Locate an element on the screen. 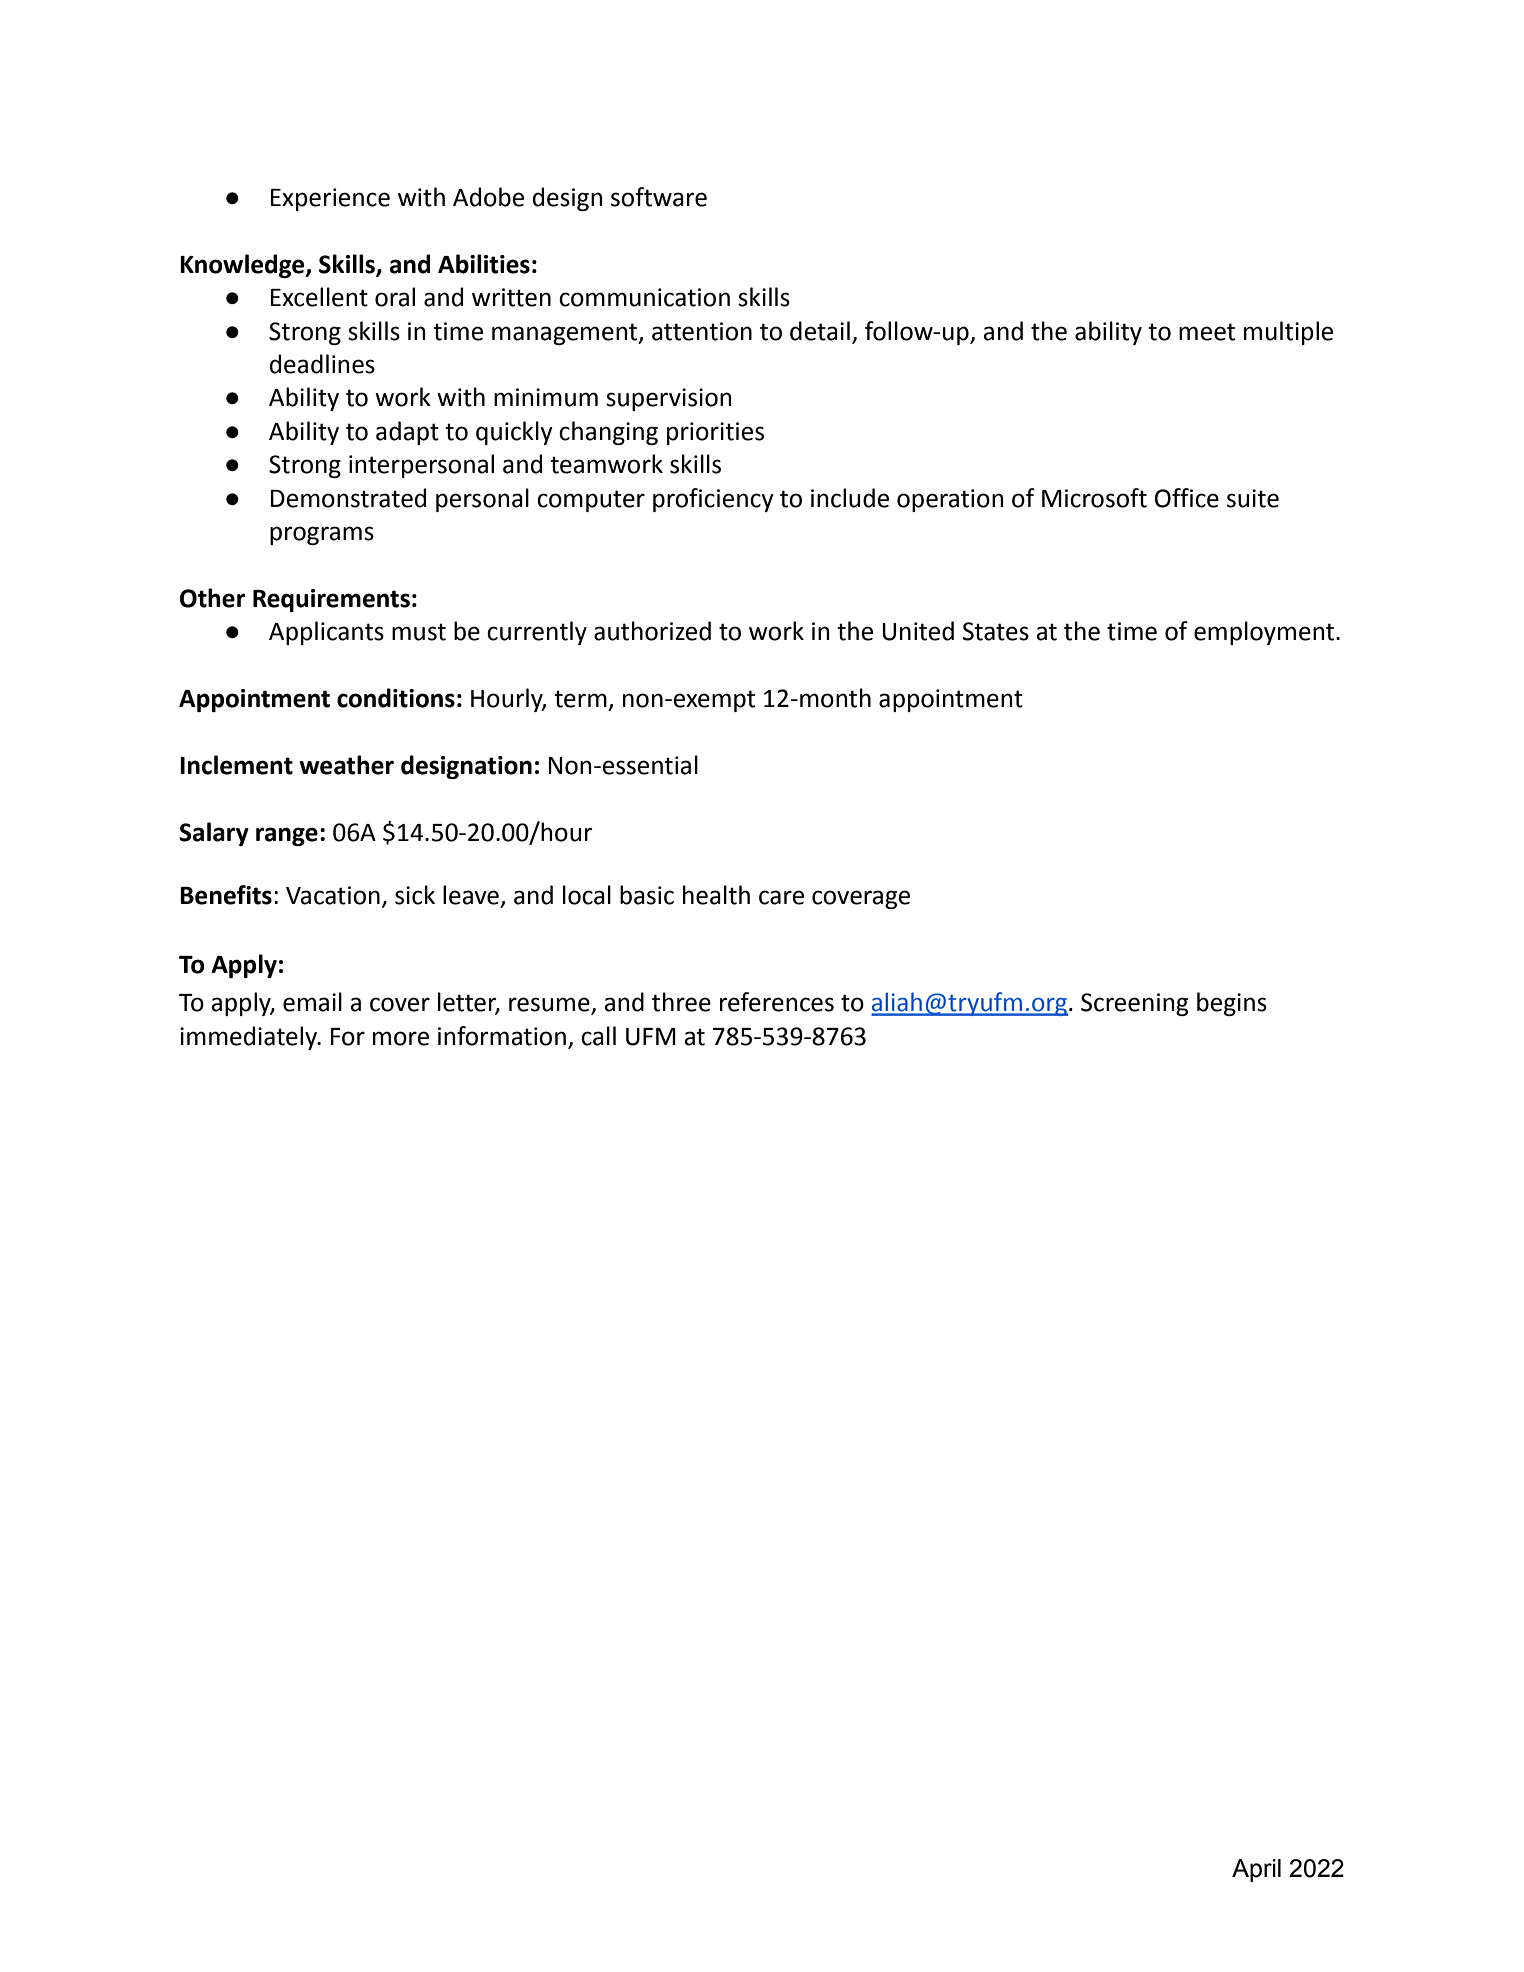 This screenshot has width=1524, height=1972. software is located at coordinates (659, 197).
